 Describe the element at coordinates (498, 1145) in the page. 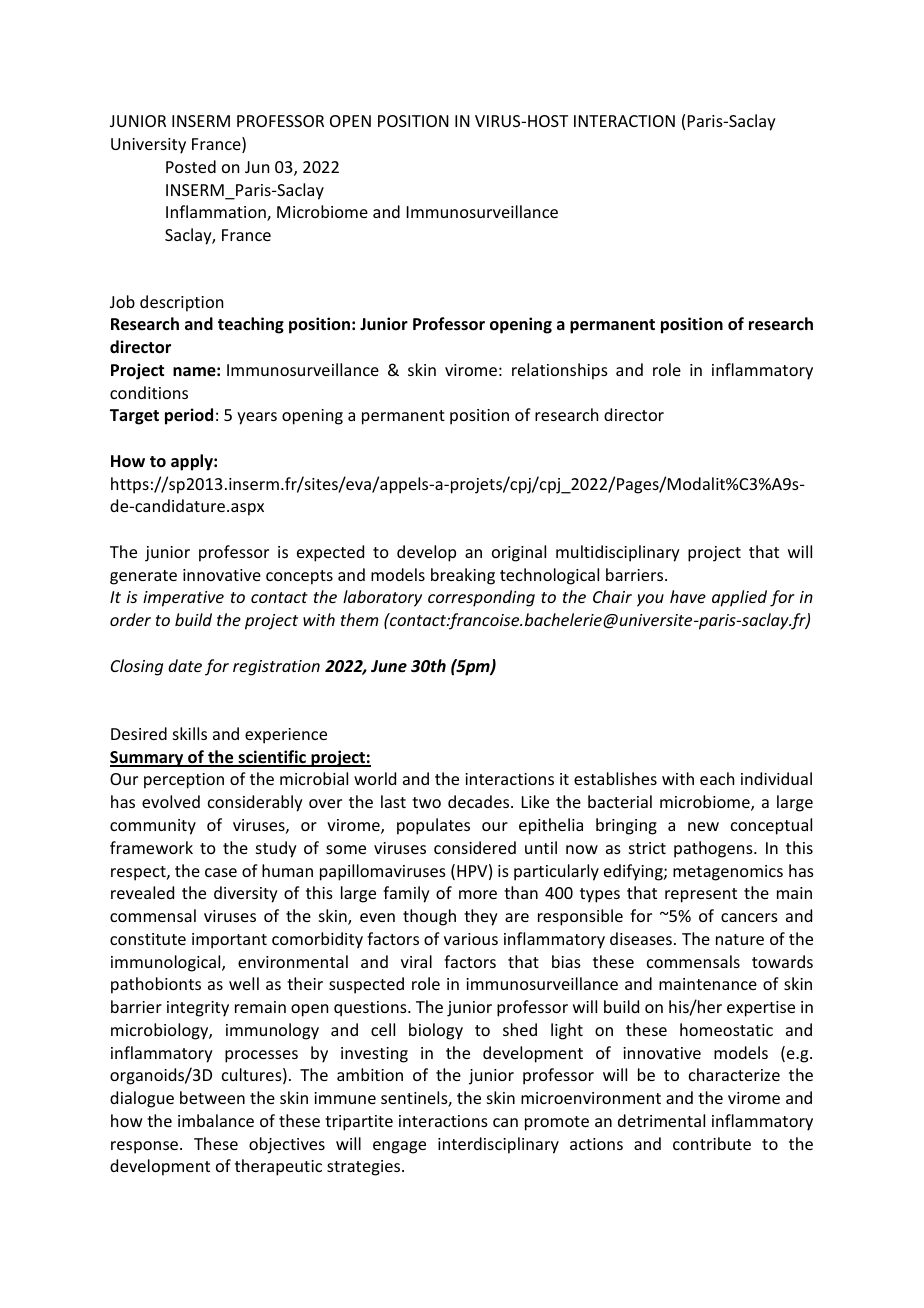

I see `interdisciplinary` at that location.
